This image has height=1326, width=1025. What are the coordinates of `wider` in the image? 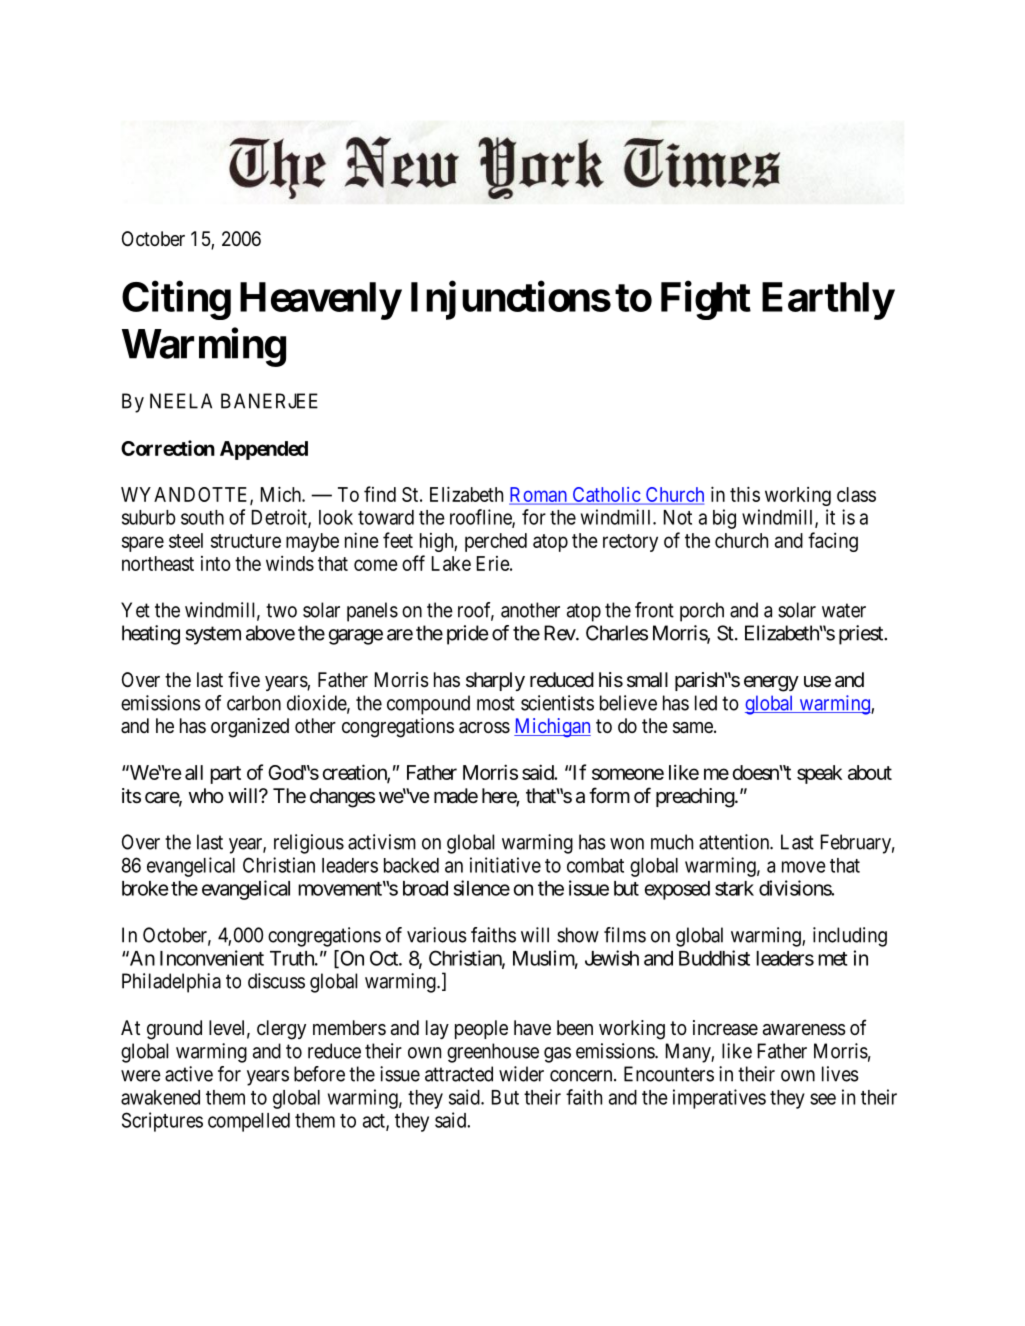 It's located at (521, 1074).
